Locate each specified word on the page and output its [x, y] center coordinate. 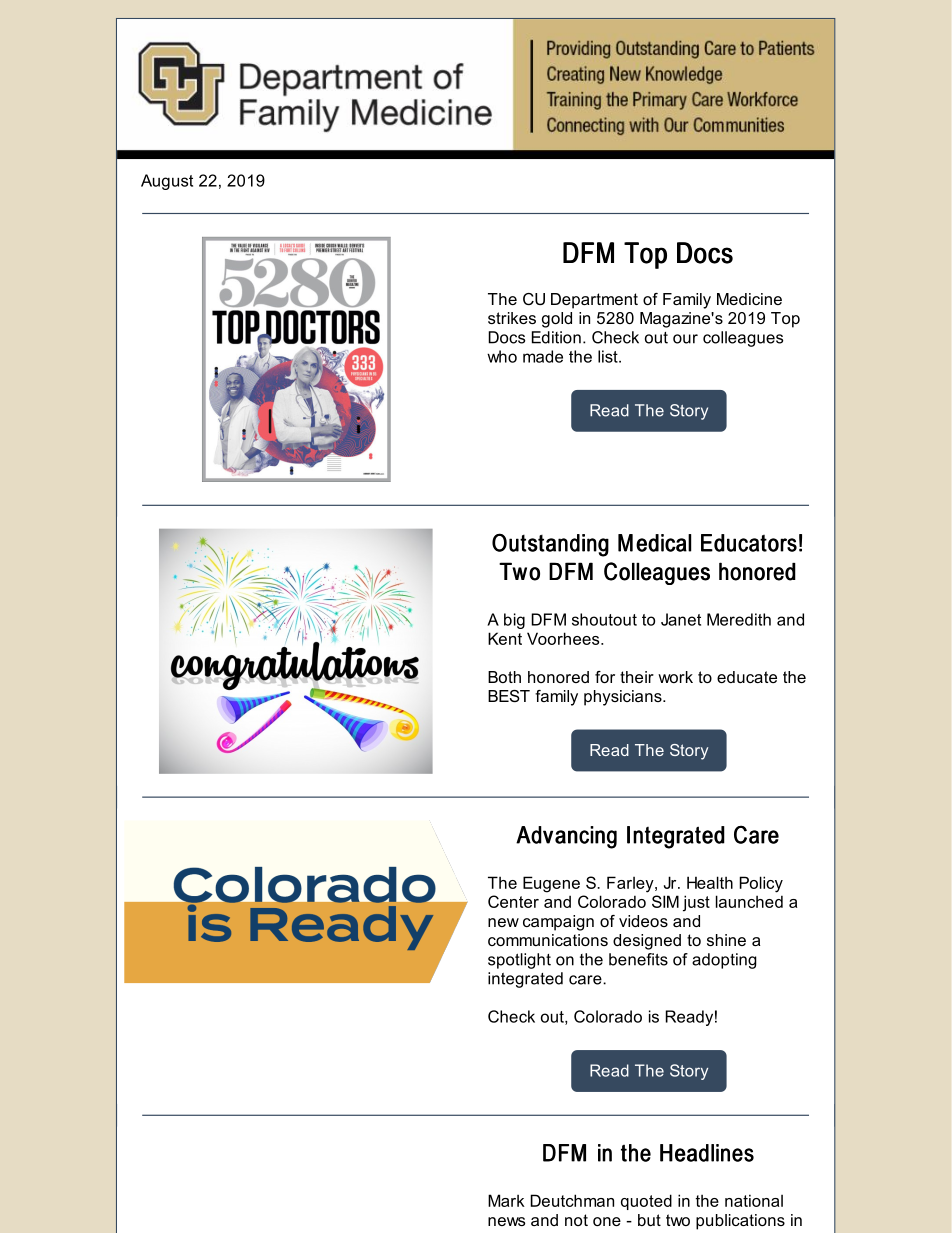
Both [504, 677]
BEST [509, 696]
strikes [512, 318]
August [167, 182]
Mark [506, 1200]
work [675, 677]
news [506, 1221]
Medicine [749, 299]
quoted [646, 1202]
